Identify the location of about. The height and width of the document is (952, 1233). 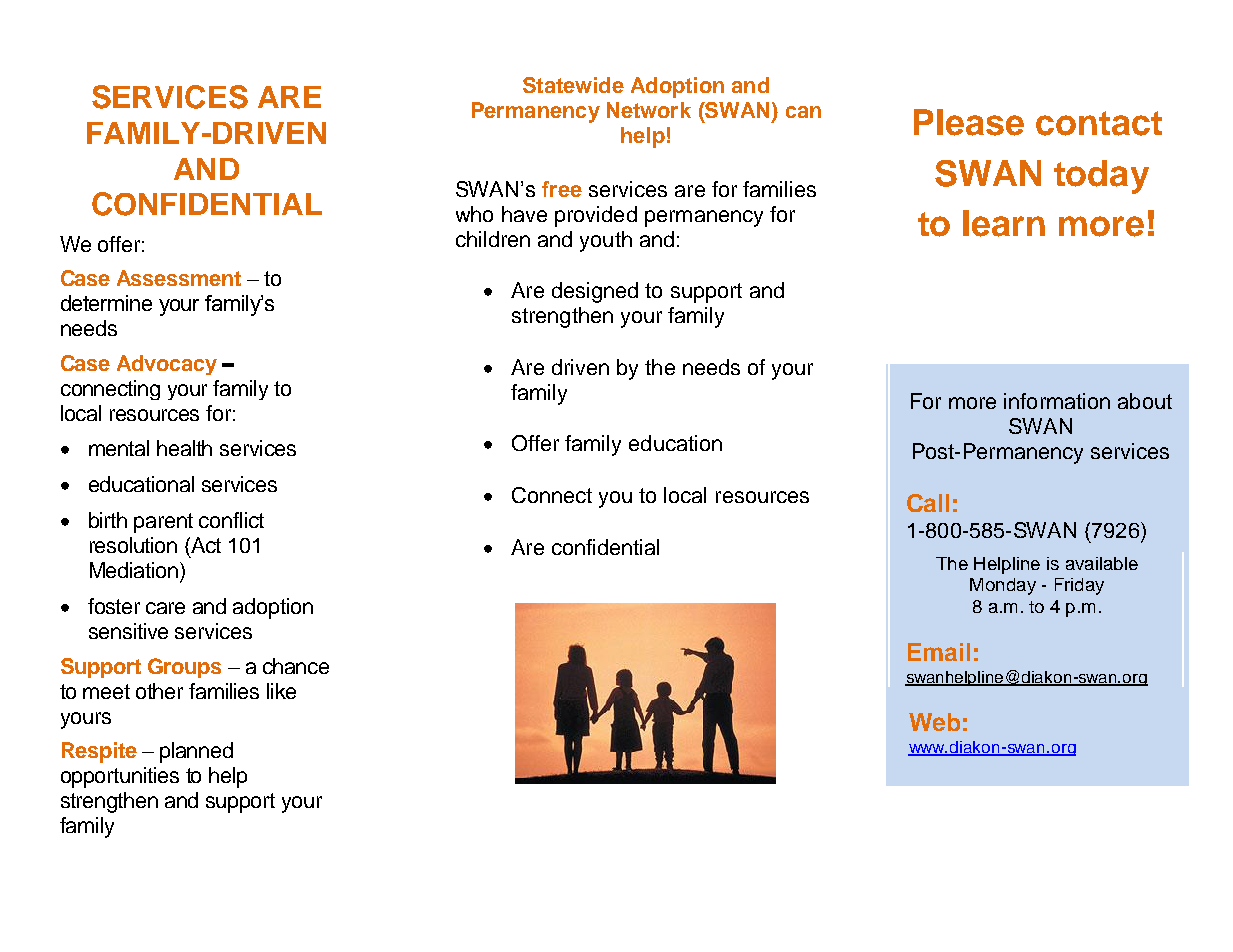
(1145, 401).
